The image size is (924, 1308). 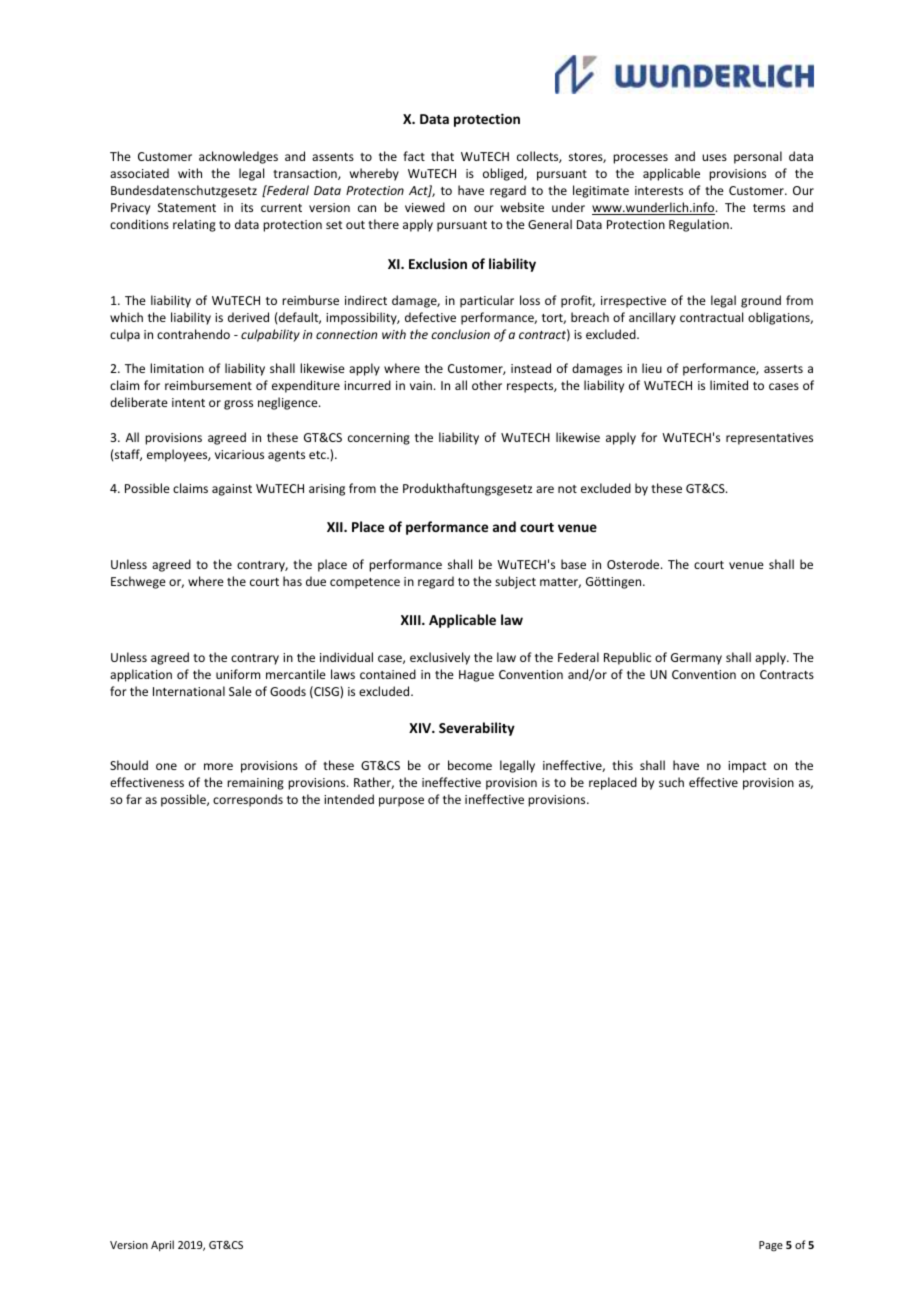 I want to click on purpose, so click(x=401, y=802).
